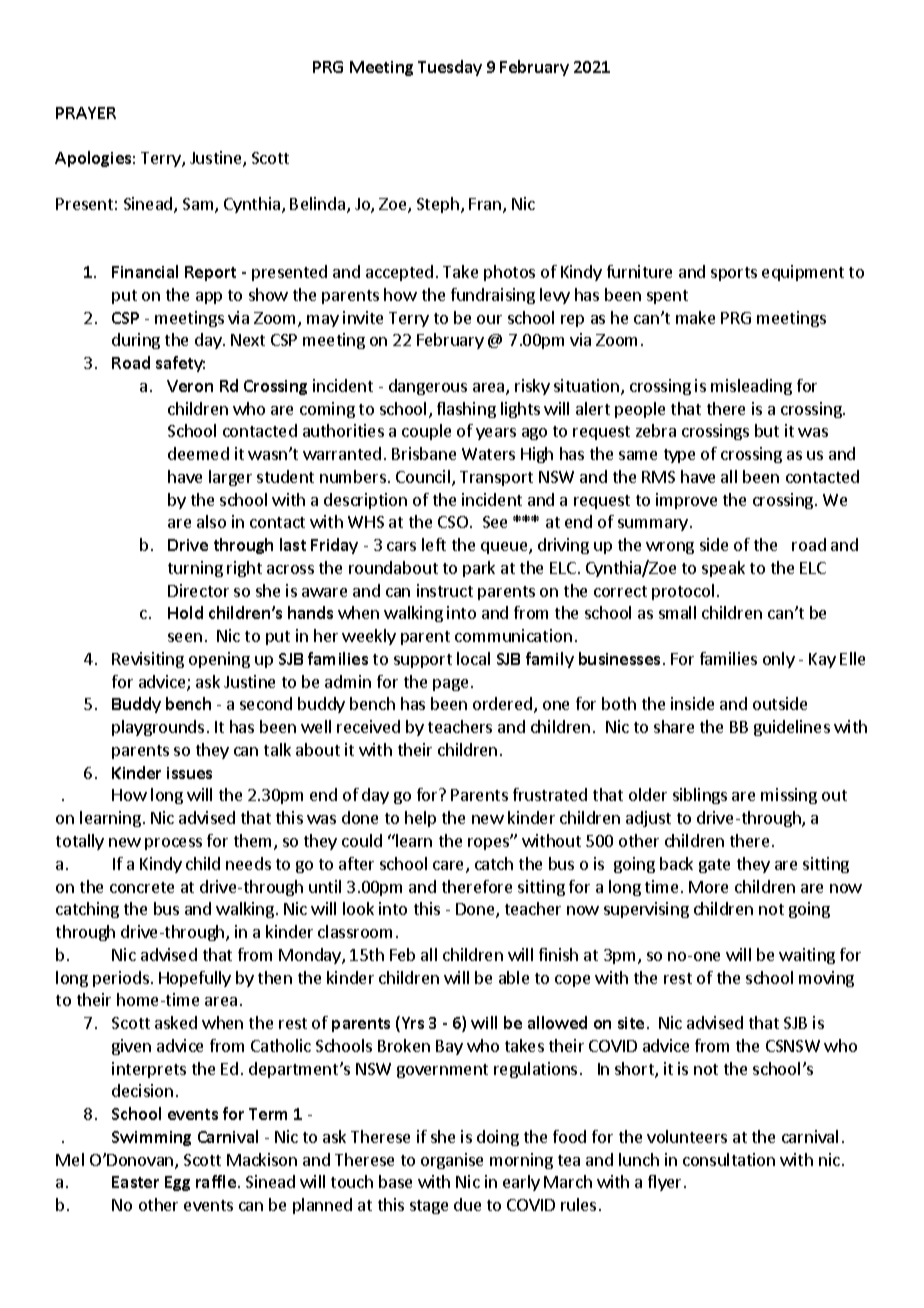  I want to click on seen, so click(185, 637).
